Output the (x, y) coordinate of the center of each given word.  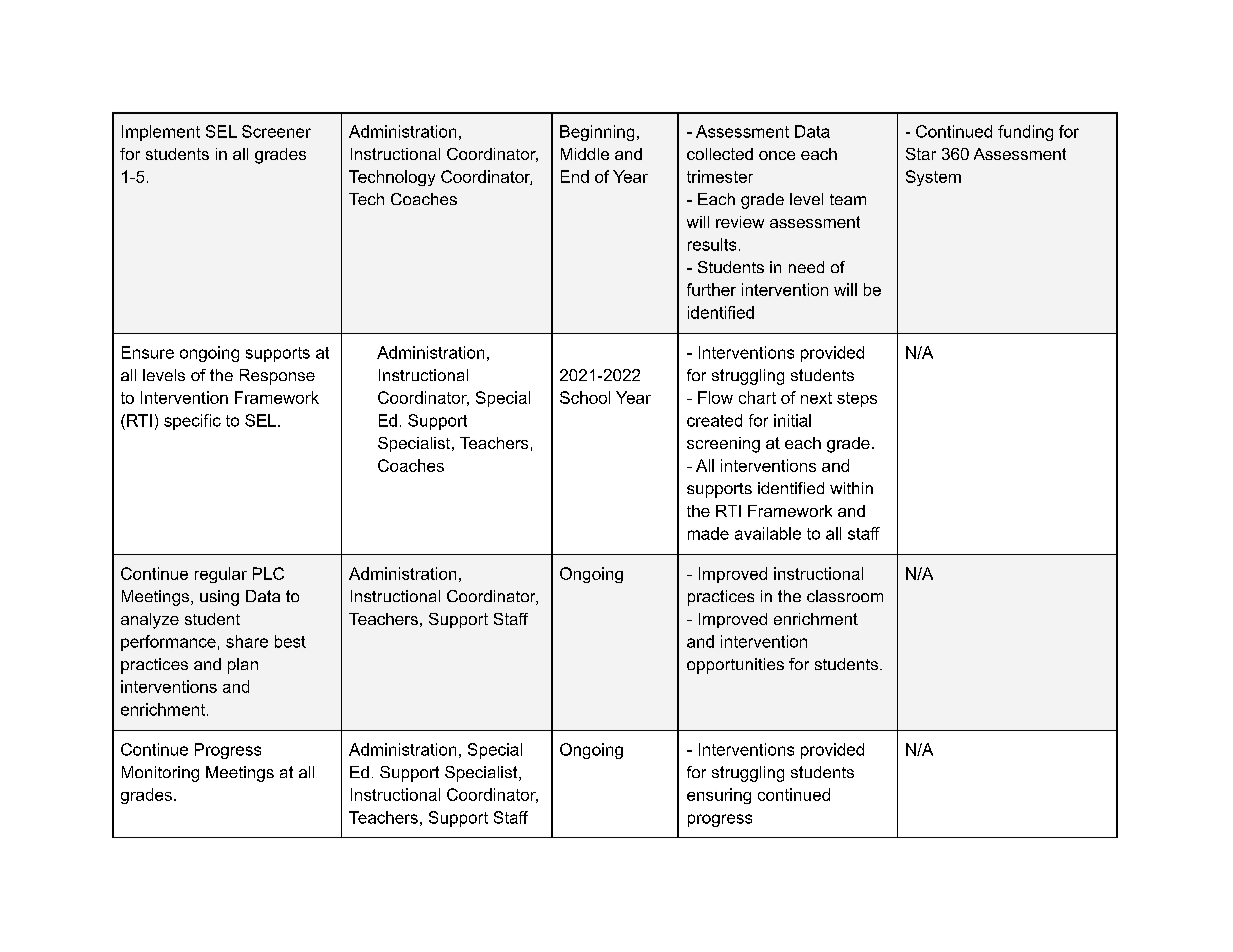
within (851, 488)
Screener (276, 131)
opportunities (735, 666)
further (711, 289)
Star (921, 154)
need (806, 267)
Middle (585, 154)
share (247, 641)
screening (723, 445)
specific (192, 422)
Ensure (148, 352)
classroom (845, 596)
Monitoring (160, 774)
